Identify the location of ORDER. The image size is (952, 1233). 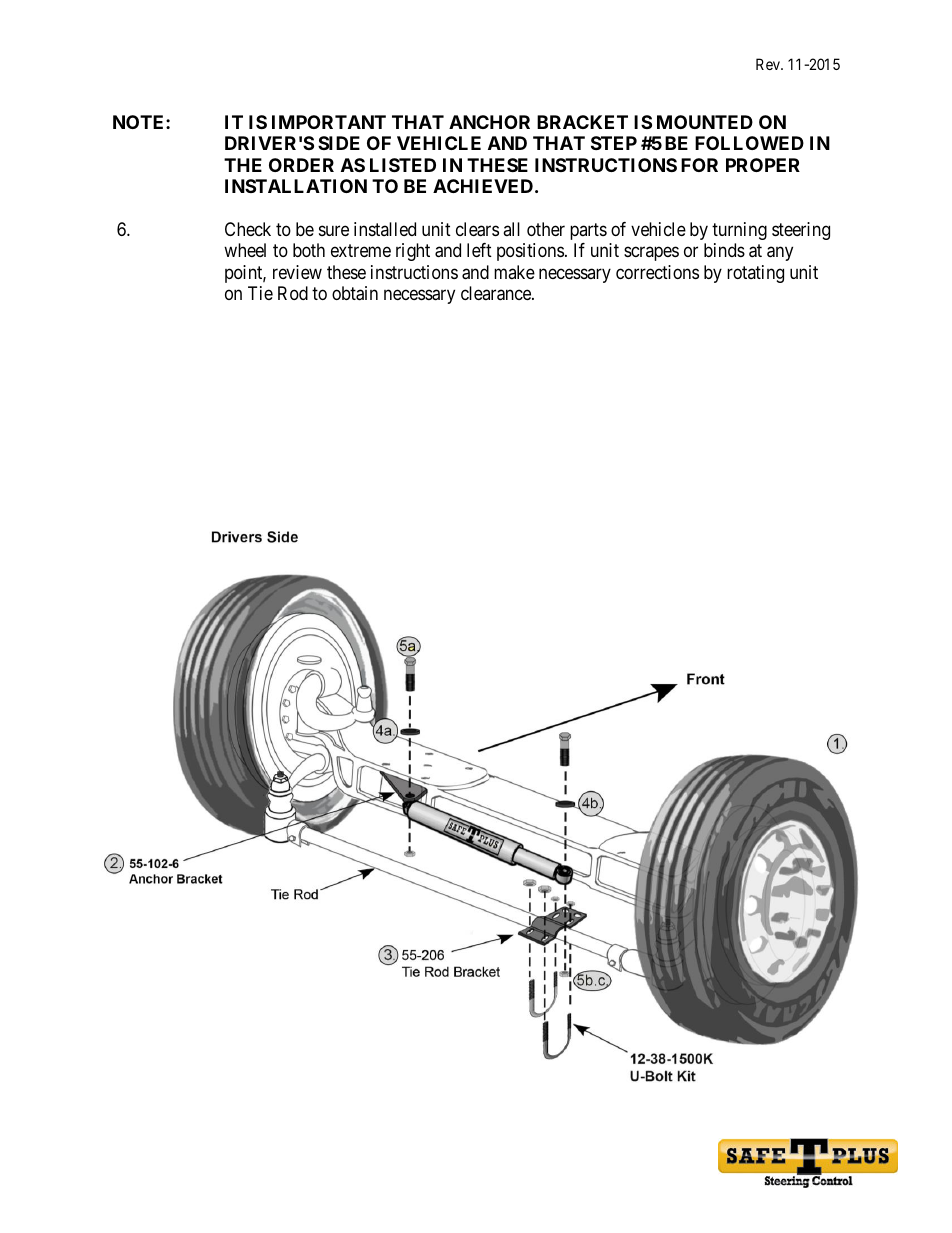
(301, 165).
